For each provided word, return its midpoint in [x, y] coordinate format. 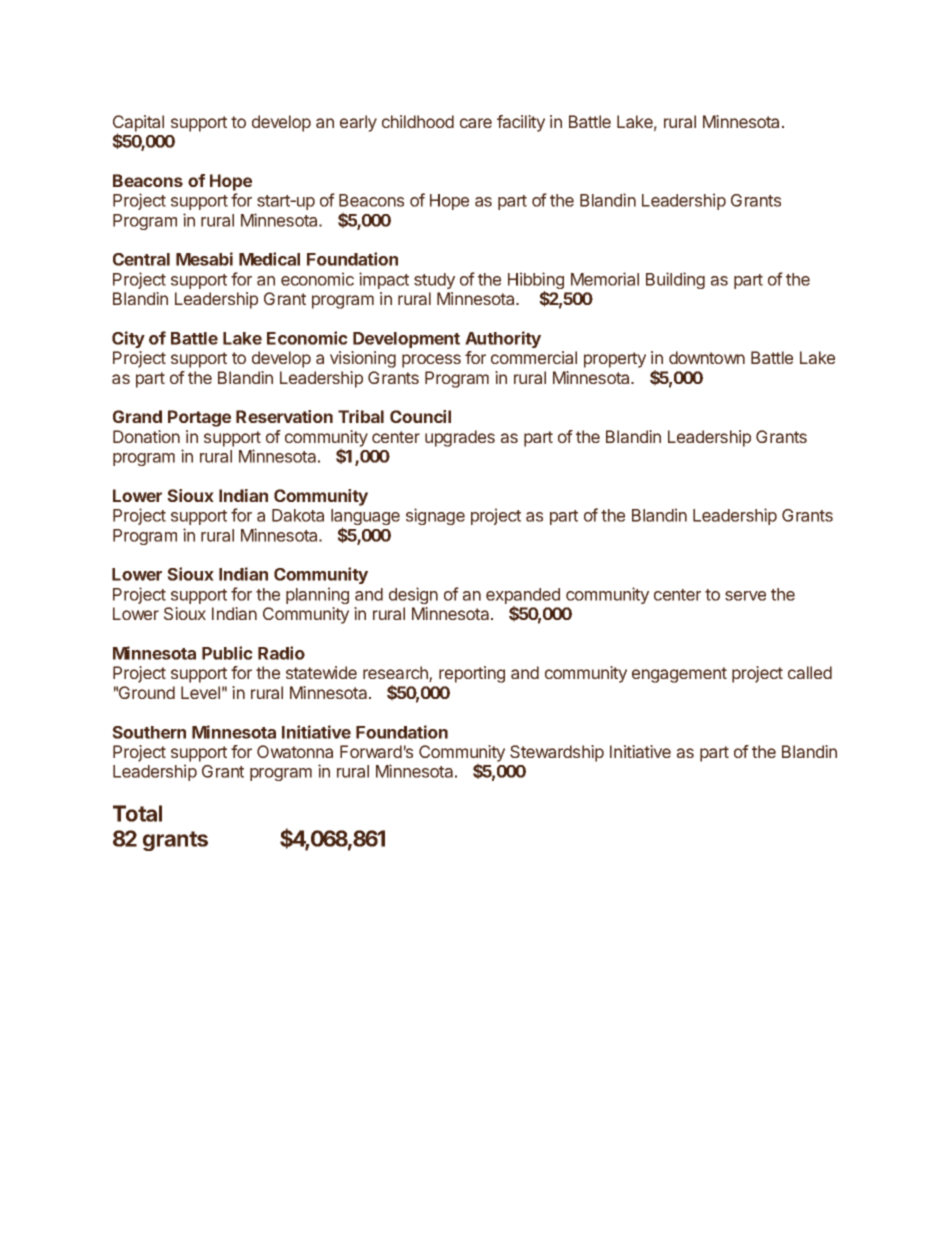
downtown [707, 357]
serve [745, 596]
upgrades [460, 438]
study [434, 281]
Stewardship [557, 753]
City [128, 339]
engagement [679, 675]
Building [675, 280]
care [476, 123]
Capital [138, 124]
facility [521, 123]
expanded [523, 597]
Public [227, 653]
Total [137, 813]
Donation [146, 436]
